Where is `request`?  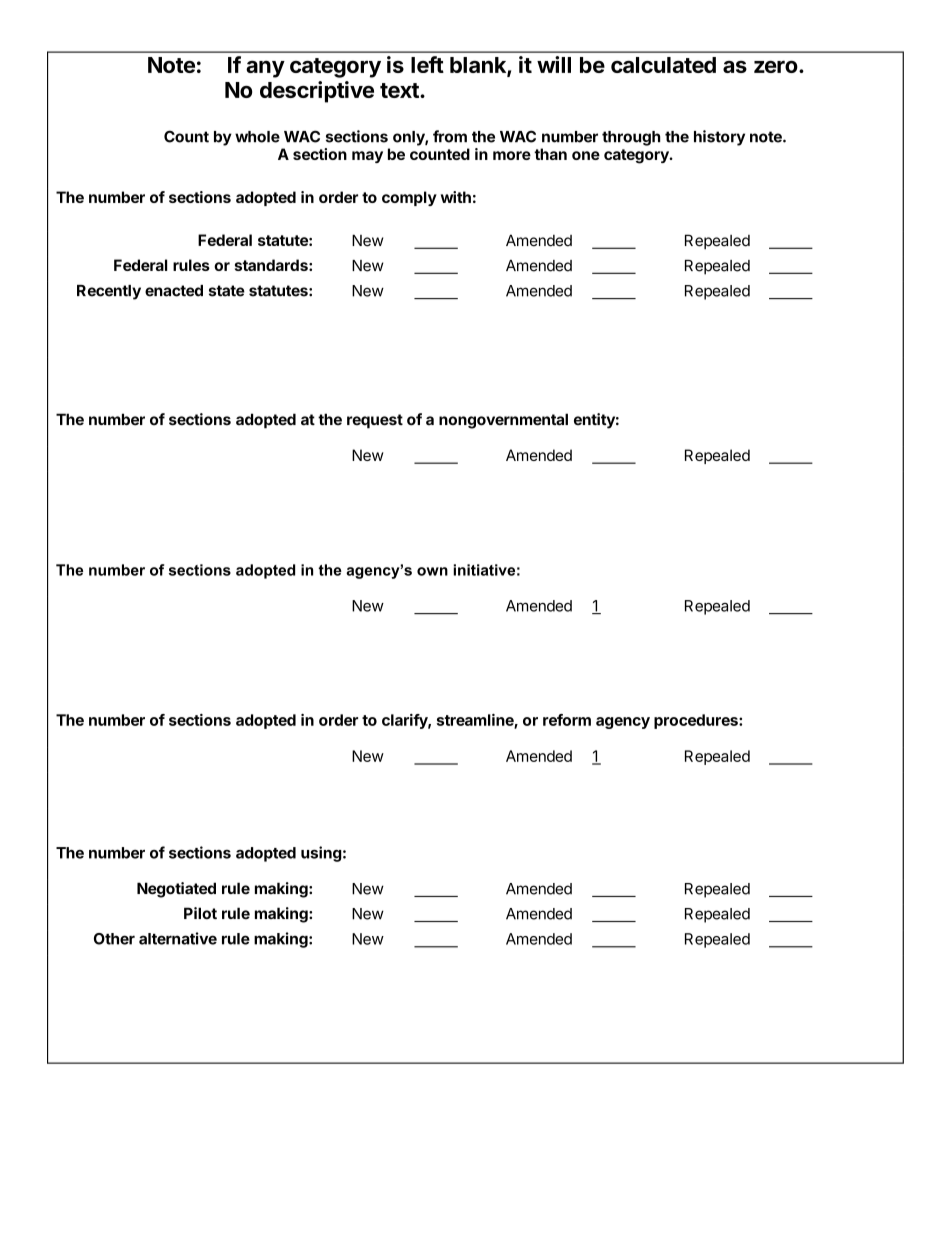 request is located at coordinates (375, 421).
